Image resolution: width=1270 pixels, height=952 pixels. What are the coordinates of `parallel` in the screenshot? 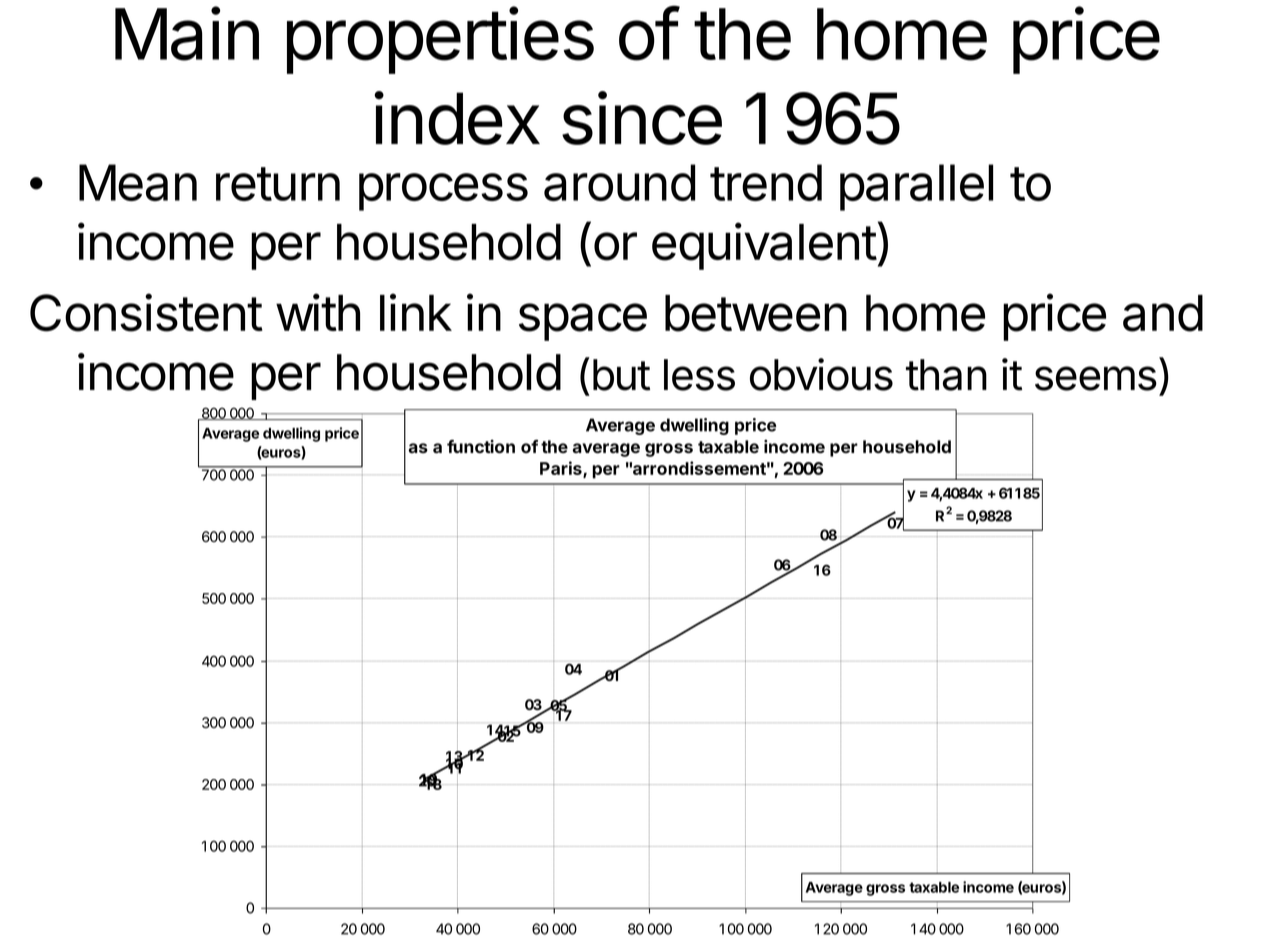 It's located at (916, 187).
